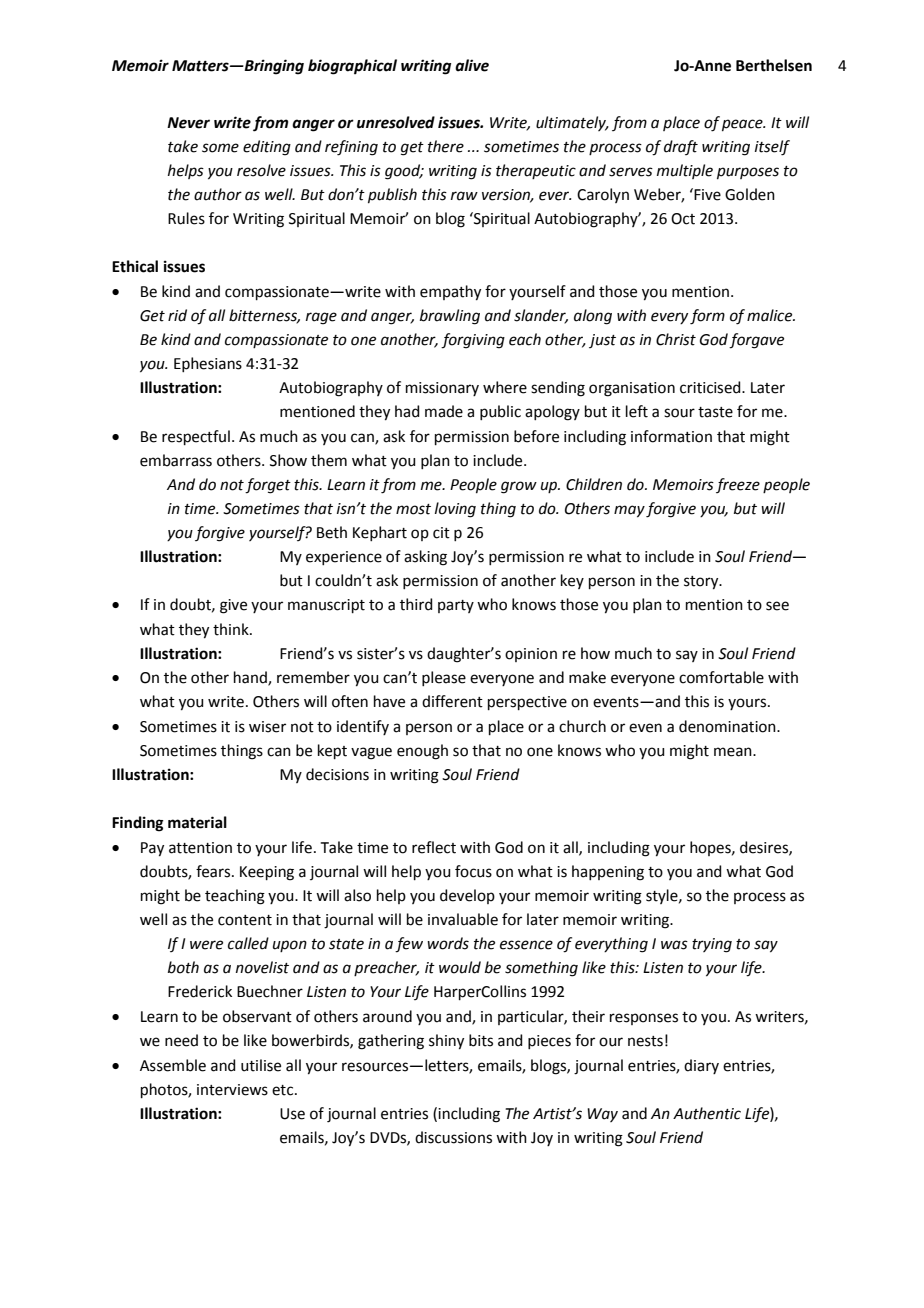 The image size is (924, 1308). Describe the element at coordinates (473, 341) in the document. I see `forgiving` at that location.
